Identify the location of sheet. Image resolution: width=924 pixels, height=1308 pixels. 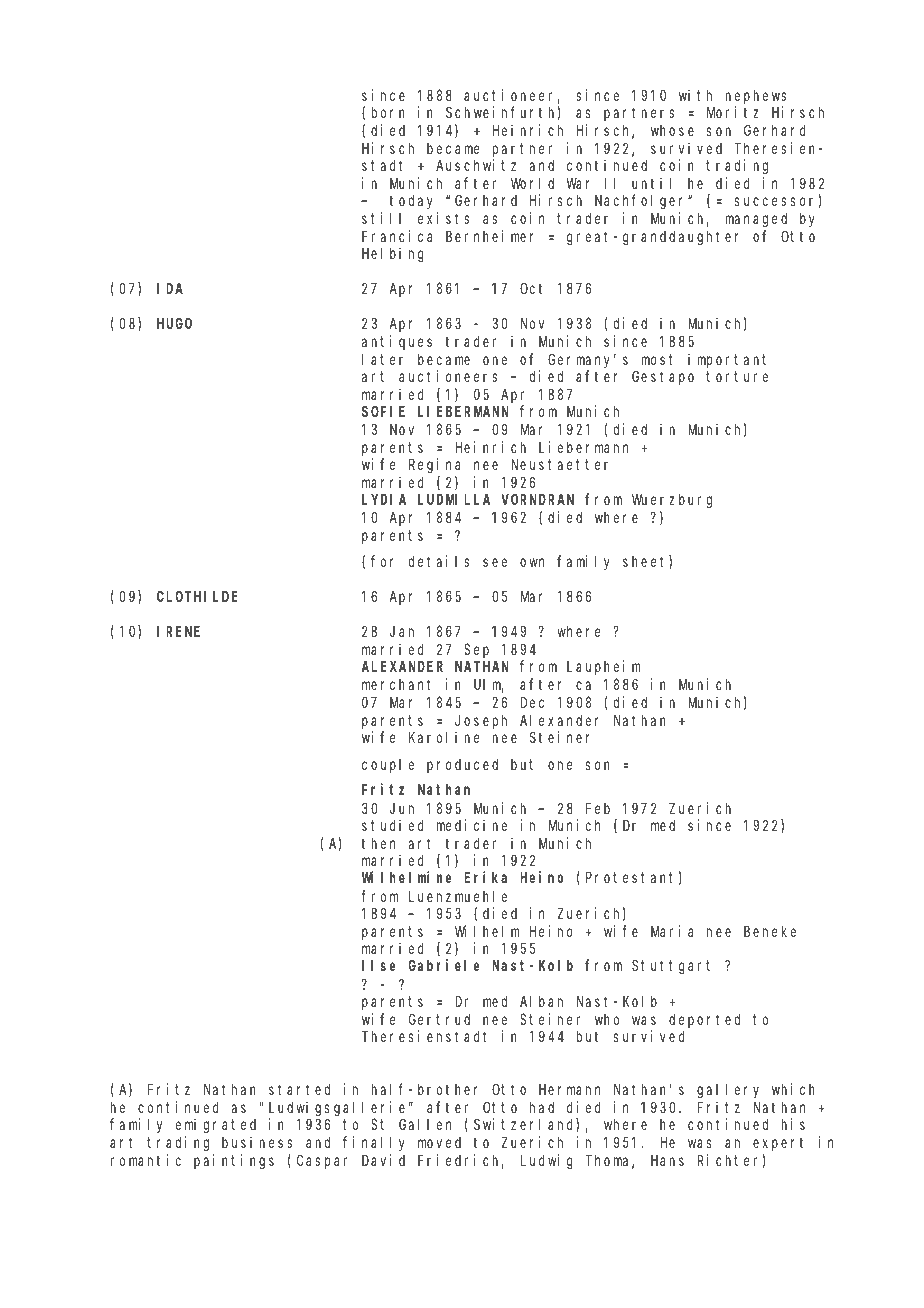
(646, 562).
